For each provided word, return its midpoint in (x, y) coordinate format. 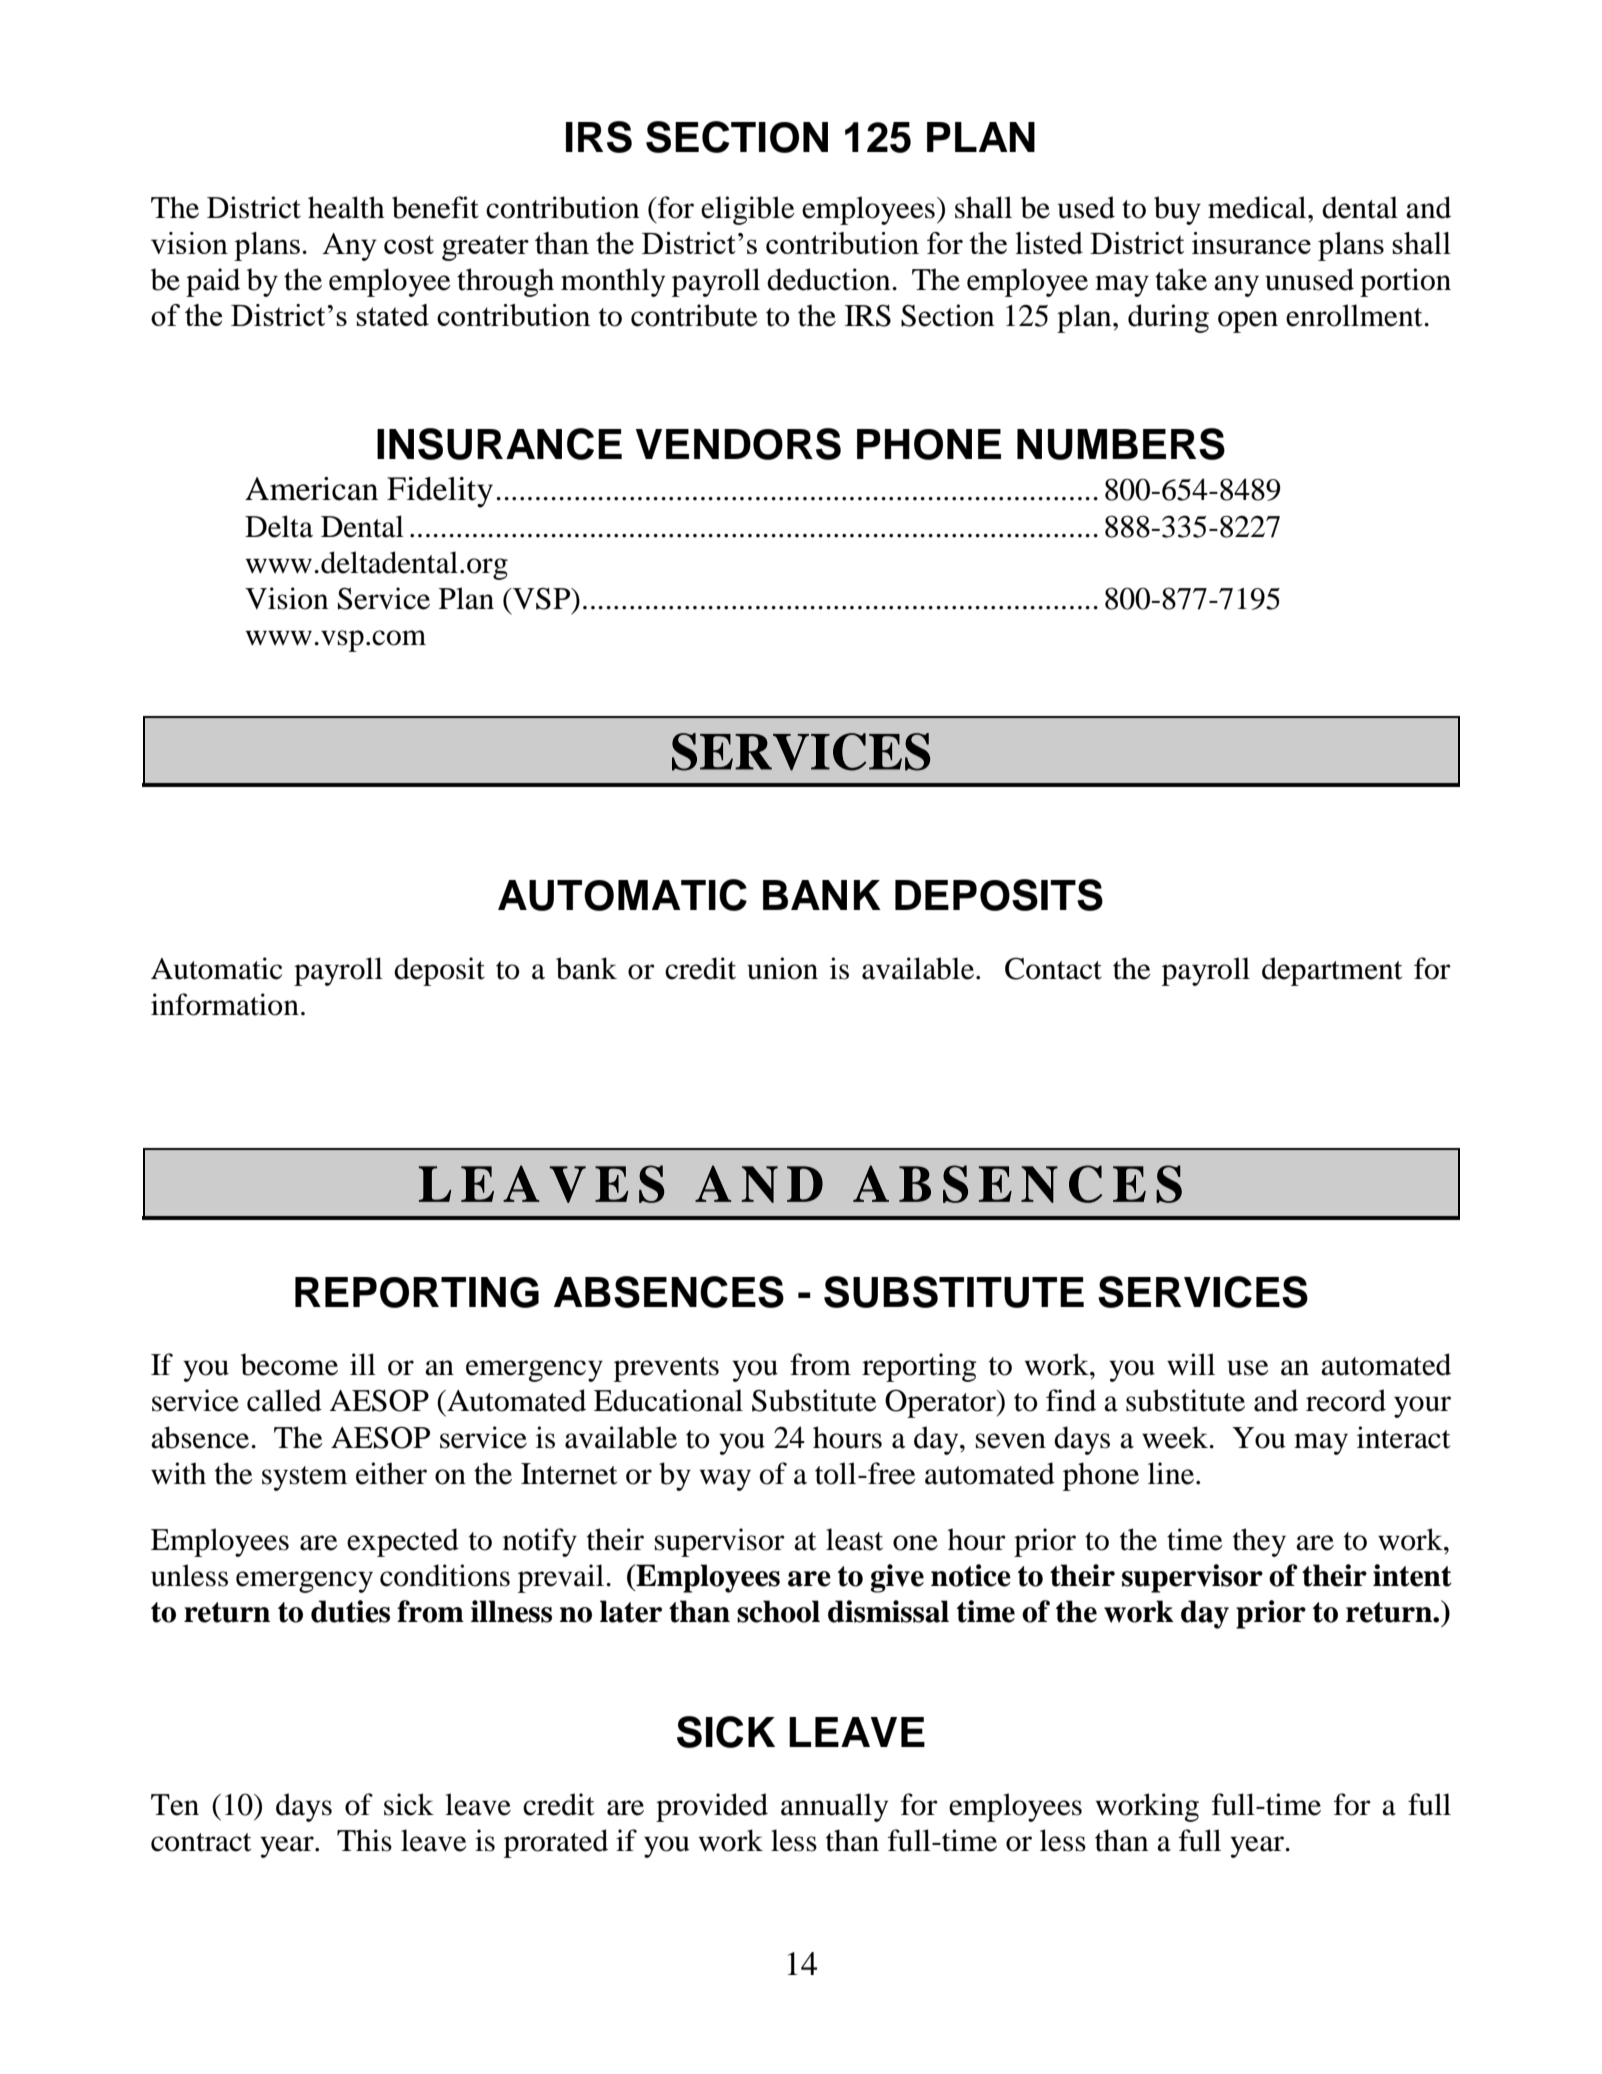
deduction (830, 279)
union (782, 968)
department (1332, 971)
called (284, 1400)
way (725, 1480)
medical (1258, 207)
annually (834, 1807)
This (364, 1840)
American (311, 489)
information (225, 1004)
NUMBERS (1121, 444)
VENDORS (738, 444)
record (1346, 1400)
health (346, 207)
